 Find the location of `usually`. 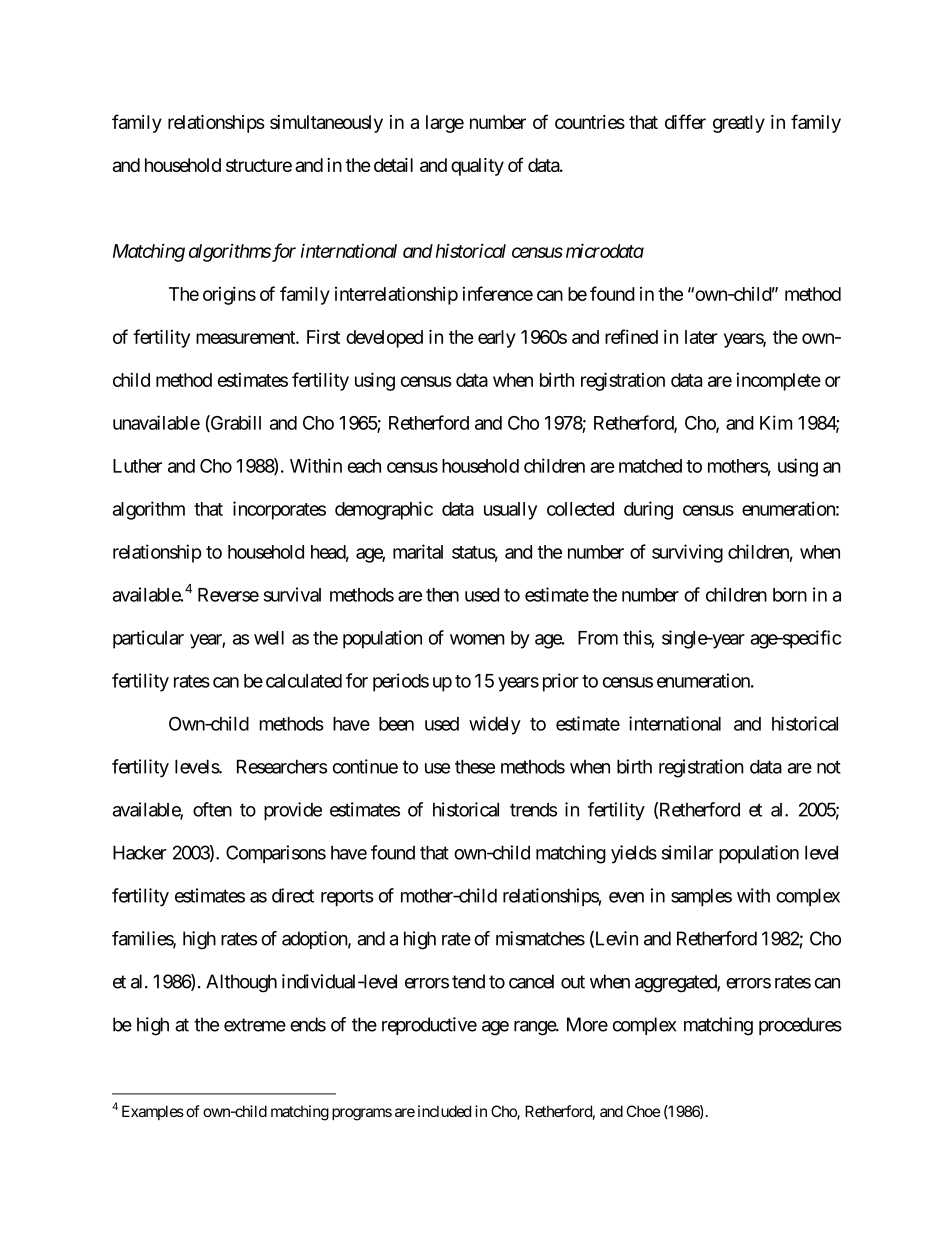

usually is located at coordinates (510, 511).
